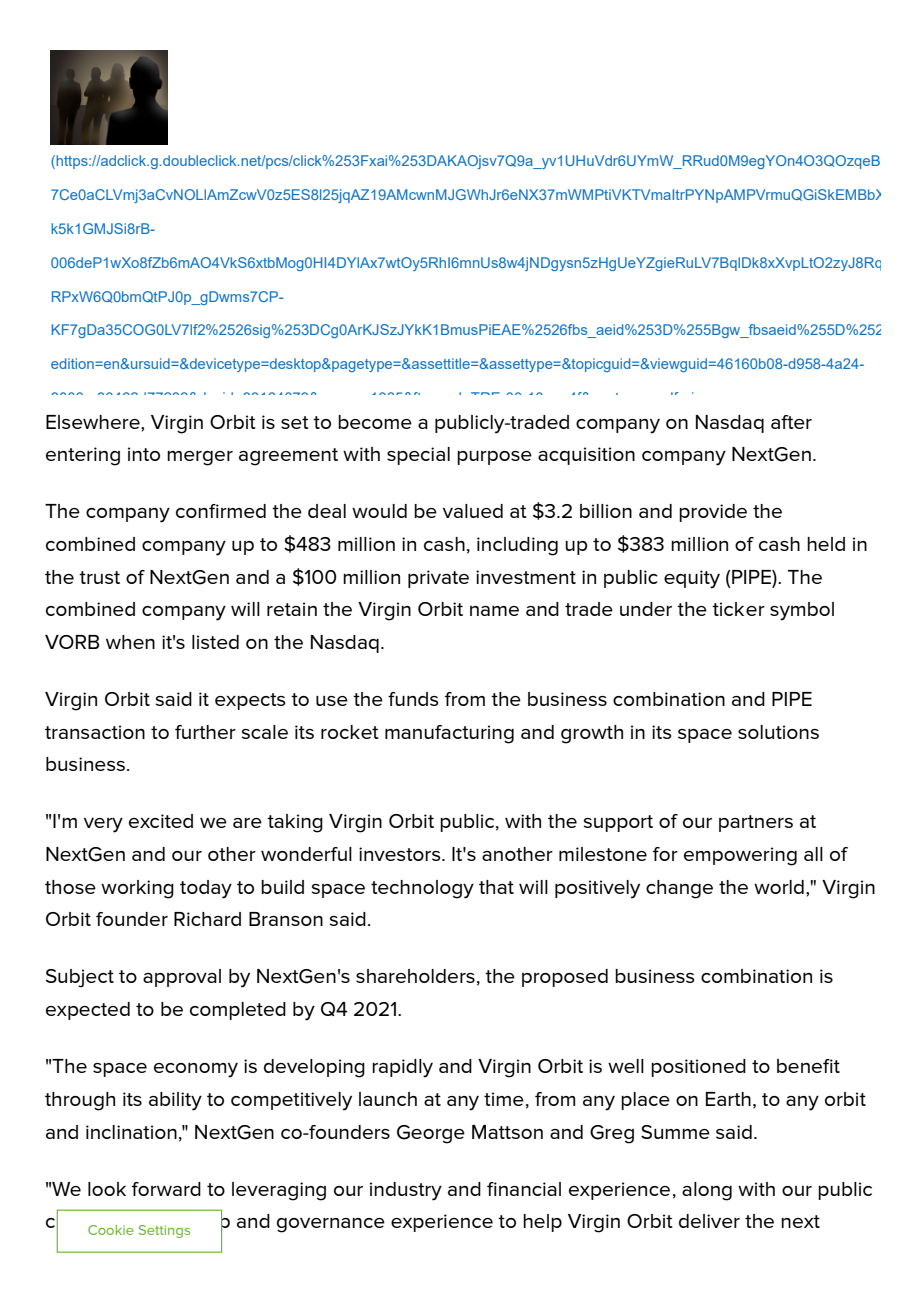 This screenshot has width=924, height=1308. I want to click on further, so click(205, 732).
